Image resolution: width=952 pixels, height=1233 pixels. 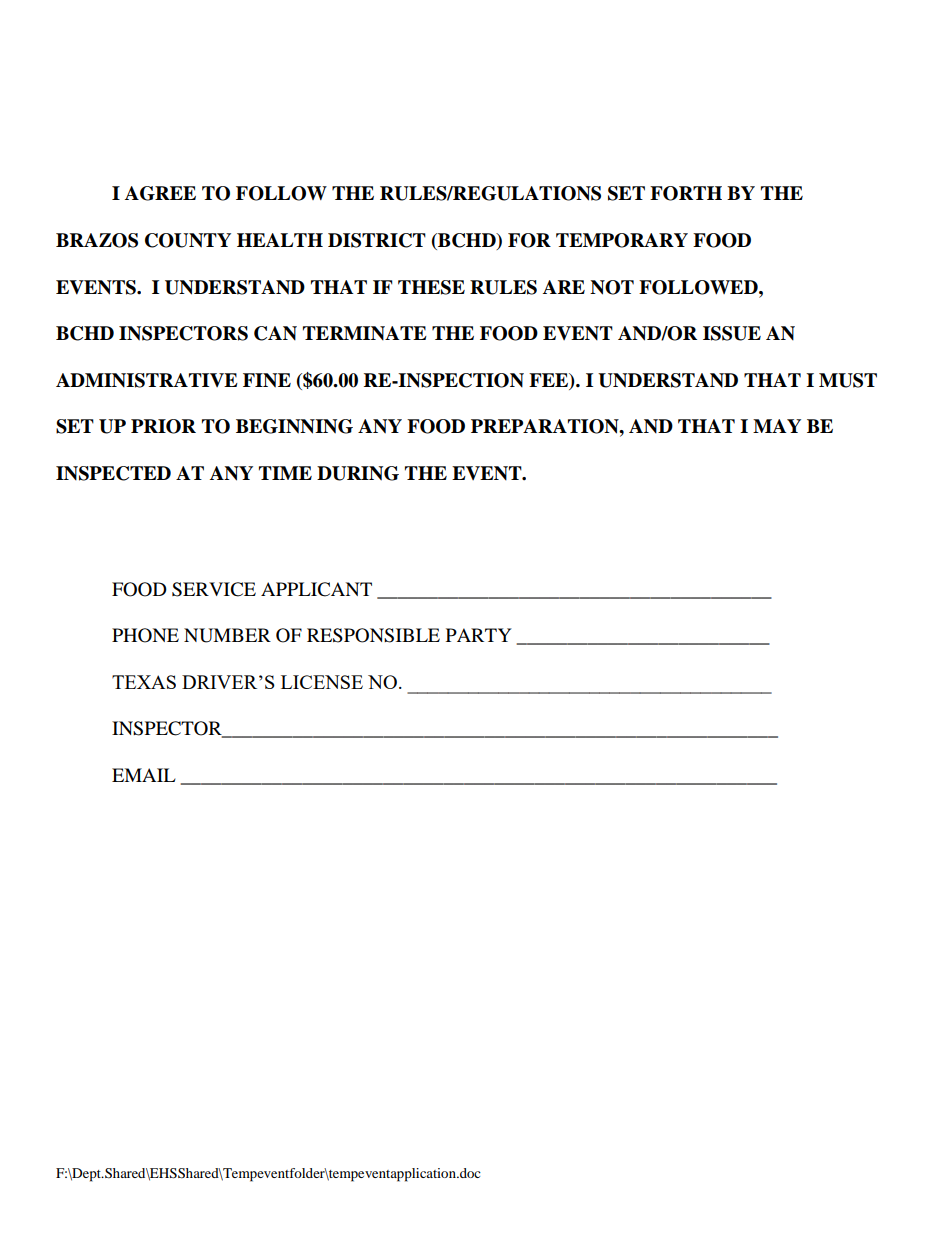 What do you see at coordinates (777, 426) in the document?
I see `MAY` at bounding box center [777, 426].
